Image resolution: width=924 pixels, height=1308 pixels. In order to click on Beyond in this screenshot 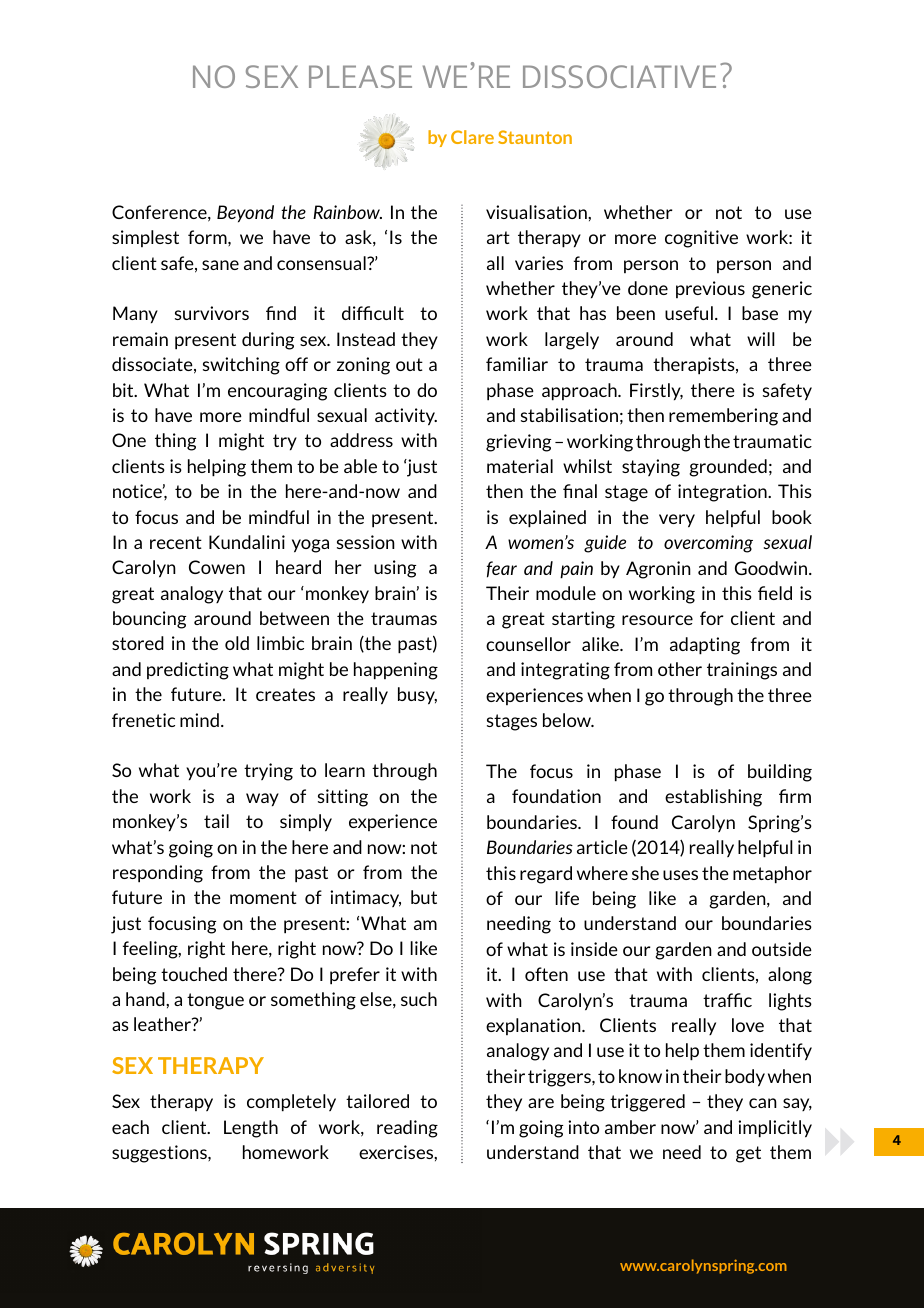, I will do `click(245, 214)`.
